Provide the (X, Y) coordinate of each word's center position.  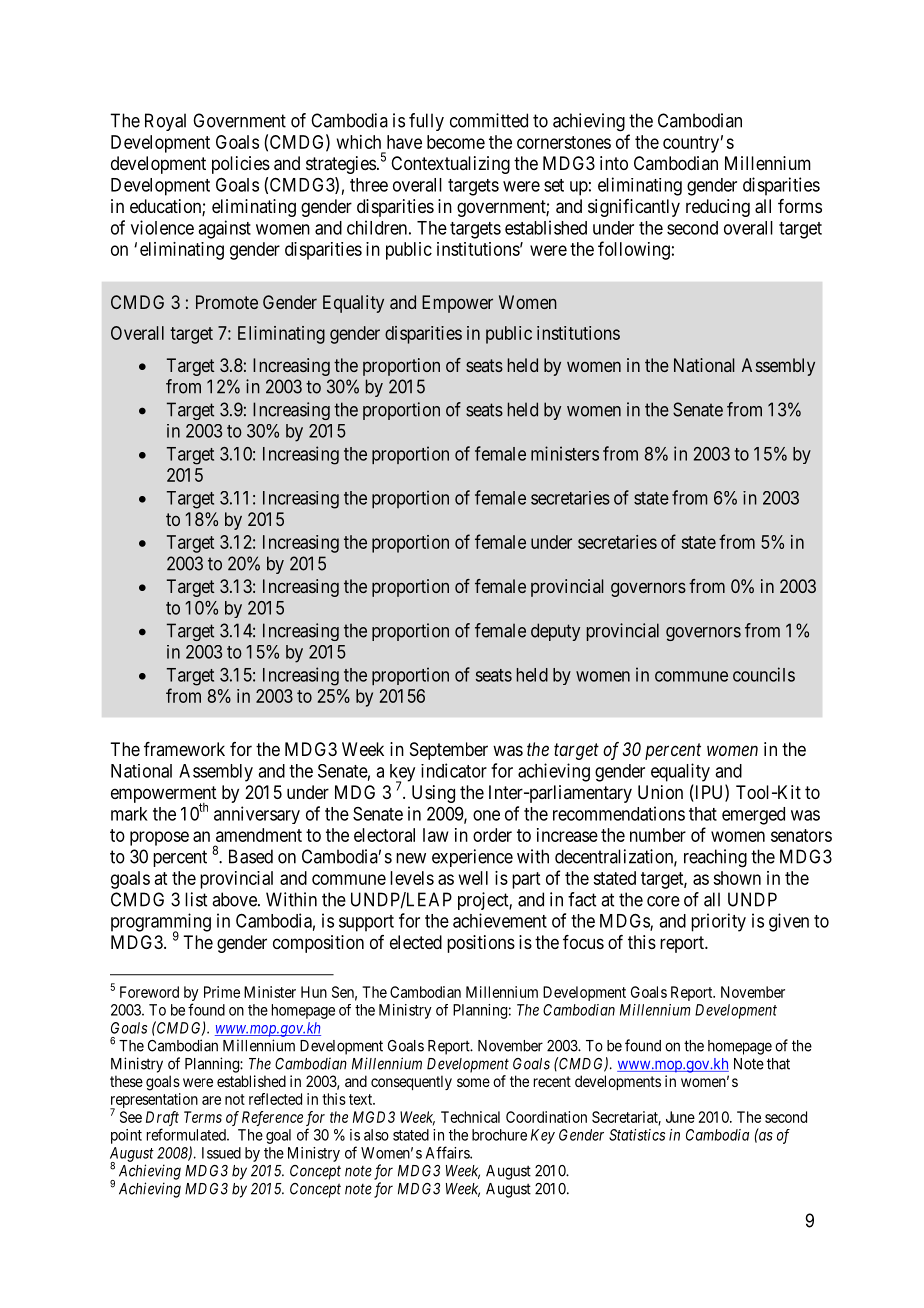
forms (800, 206)
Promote (227, 302)
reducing (718, 208)
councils (764, 674)
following (634, 250)
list (196, 899)
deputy (555, 632)
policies (241, 165)
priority (718, 922)
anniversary (257, 815)
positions (481, 944)
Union (660, 792)
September (449, 751)
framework (184, 749)
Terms (203, 1117)
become (456, 142)
